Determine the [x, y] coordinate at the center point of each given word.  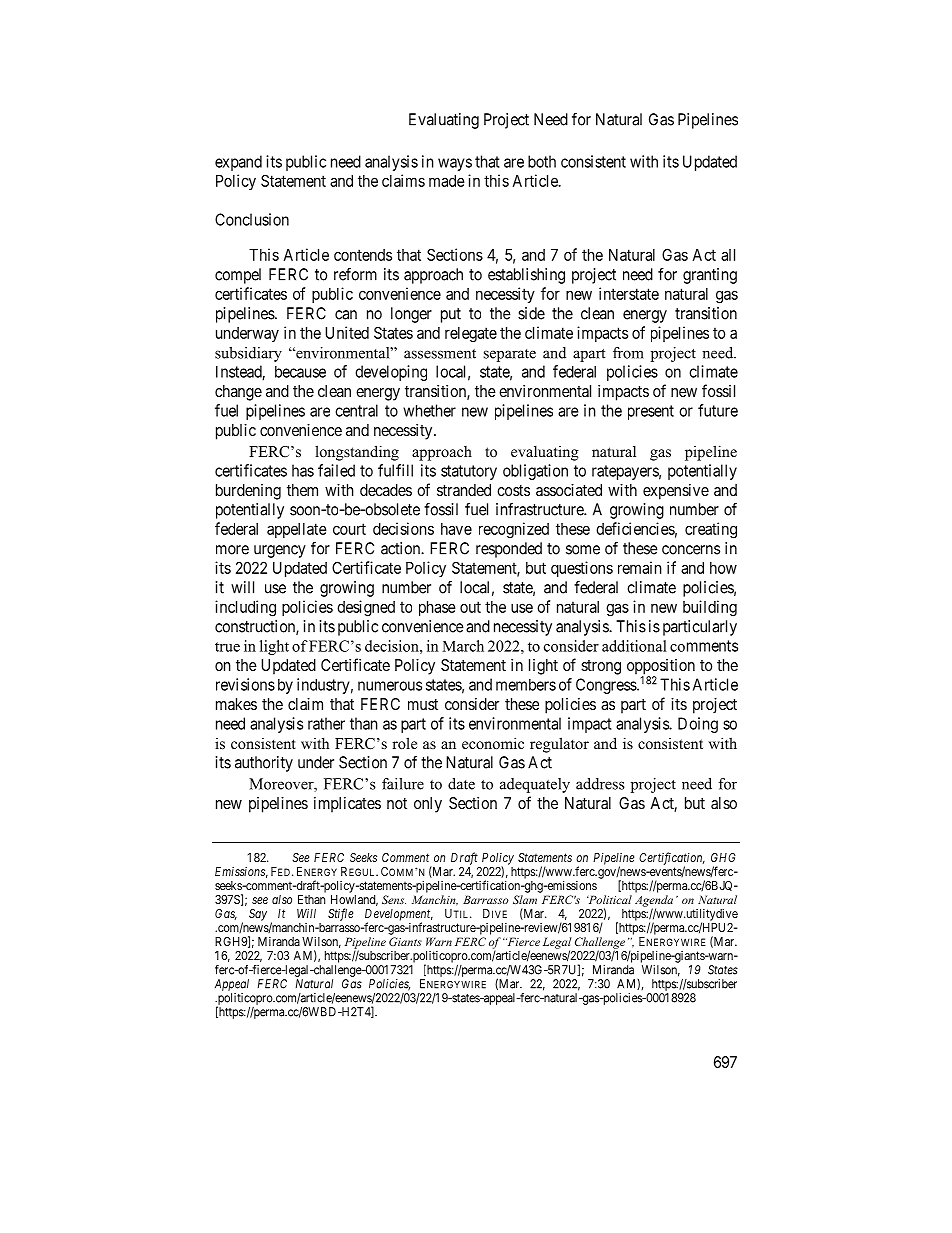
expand [238, 163]
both [542, 161]
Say [258, 915]
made [447, 181]
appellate [297, 530]
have [456, 529]
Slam [525, 899]
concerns [691, 550]
